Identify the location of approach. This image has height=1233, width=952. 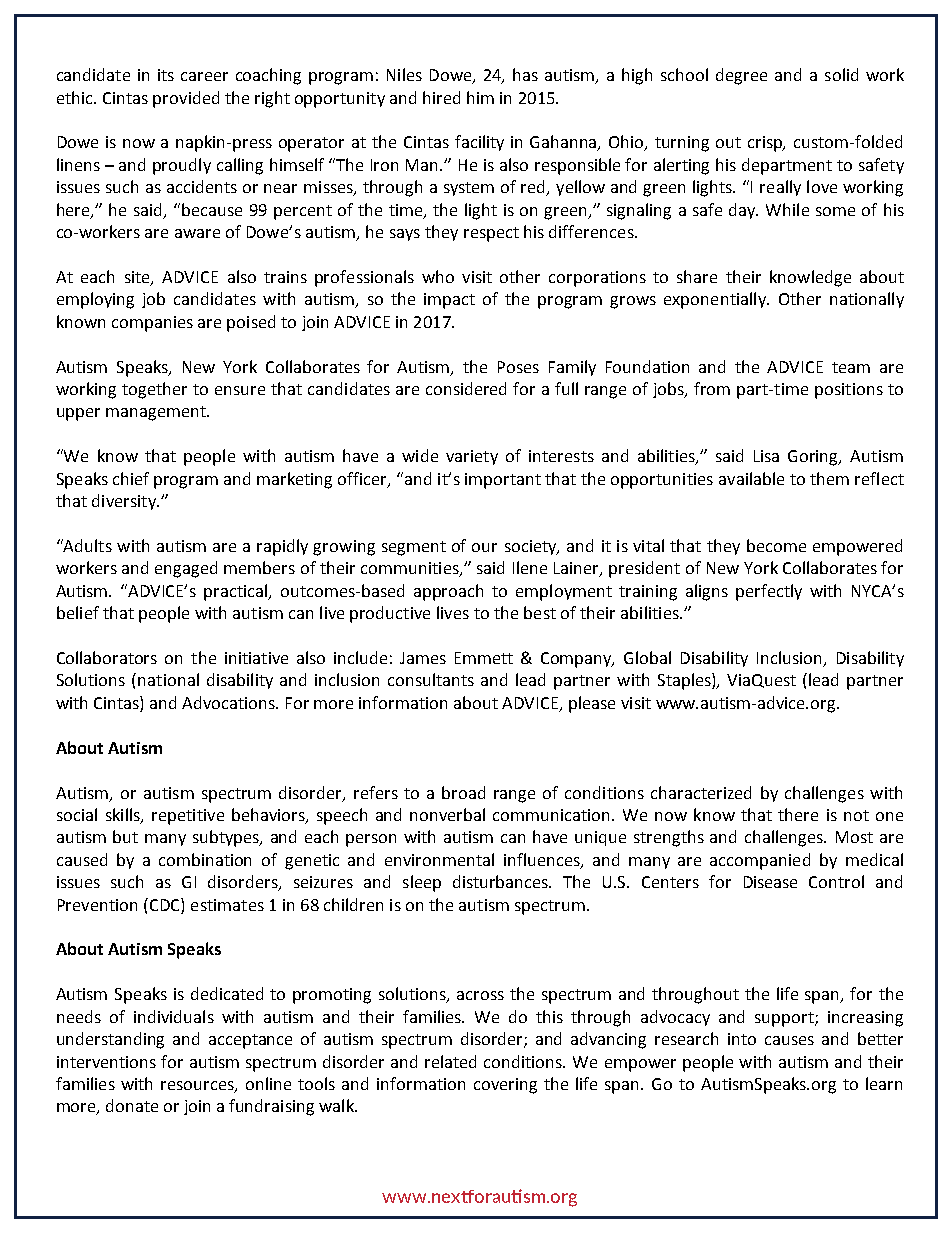
(448, 592).
